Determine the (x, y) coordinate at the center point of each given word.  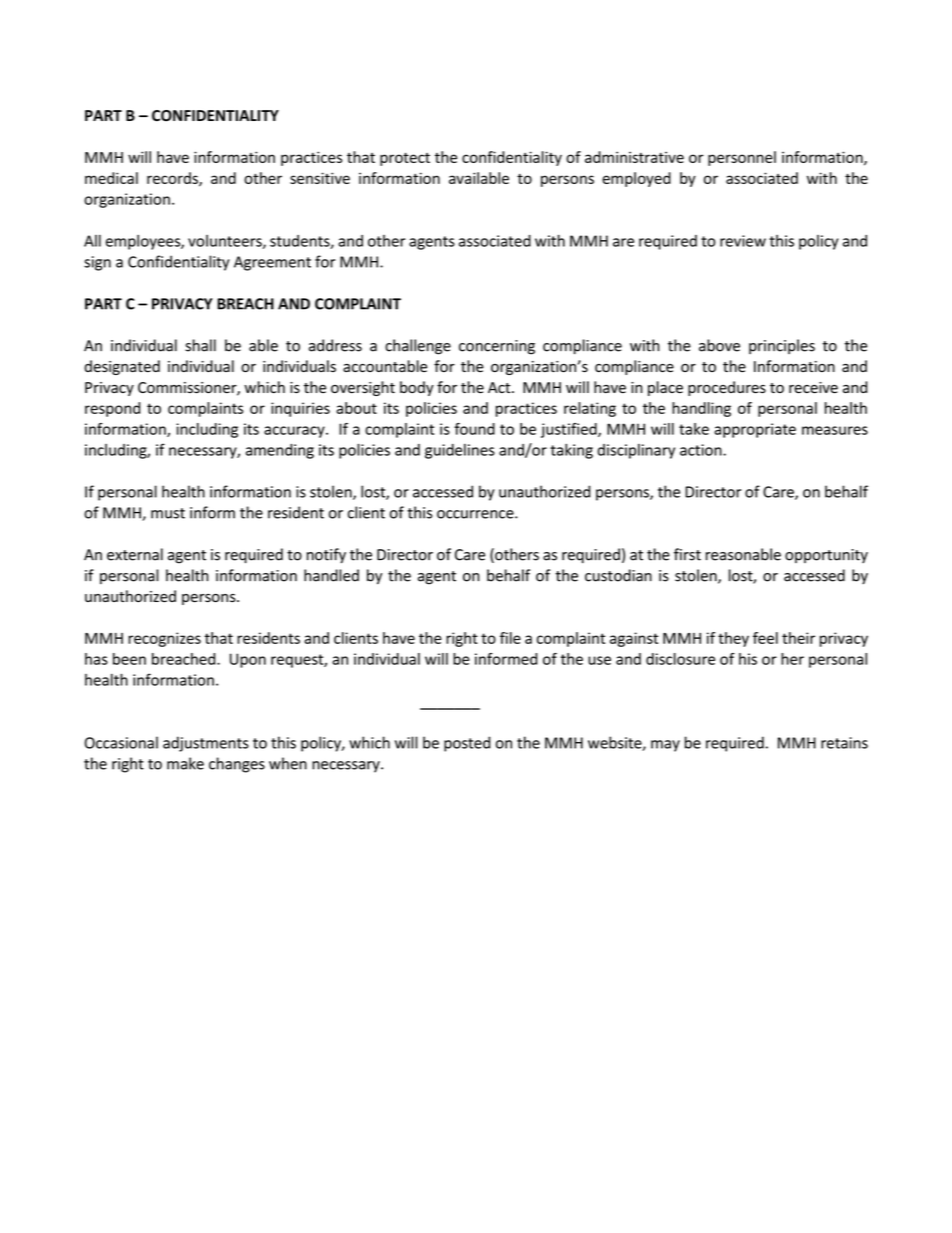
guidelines (460, 451)
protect (405, 159)
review (743, 241)
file (510, 638)
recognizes (164, 639)
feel (765, 638)
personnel (742, 158)
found (474, 429)
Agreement (272, 263)
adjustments (206, 744)
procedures (727, 388)
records (173, 179)
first (687, 554)
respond (112, 409)
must (168, 513)
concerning (497, 347)
